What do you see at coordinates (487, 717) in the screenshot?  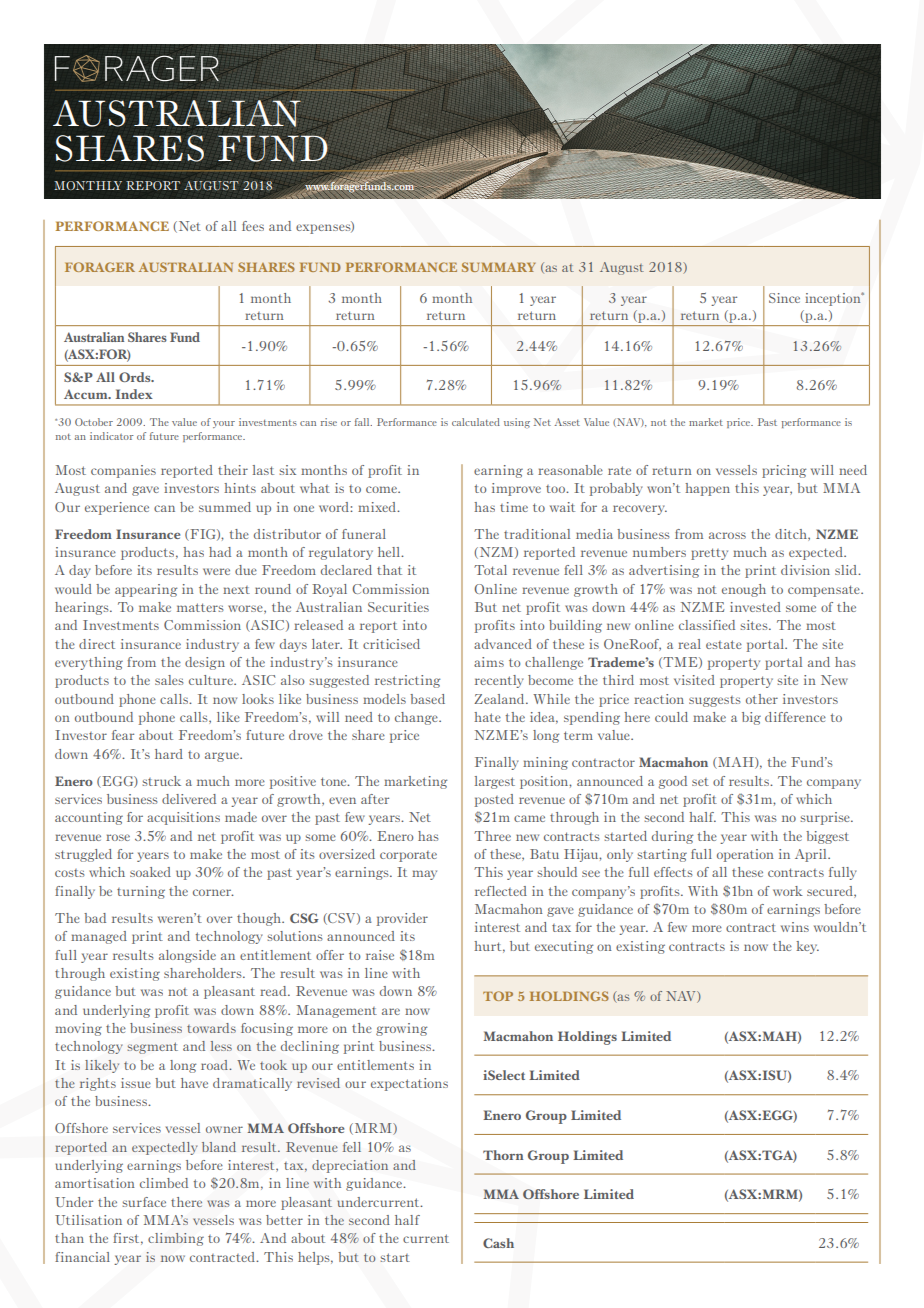 I see `hate` at bounding box center [487, 717].
